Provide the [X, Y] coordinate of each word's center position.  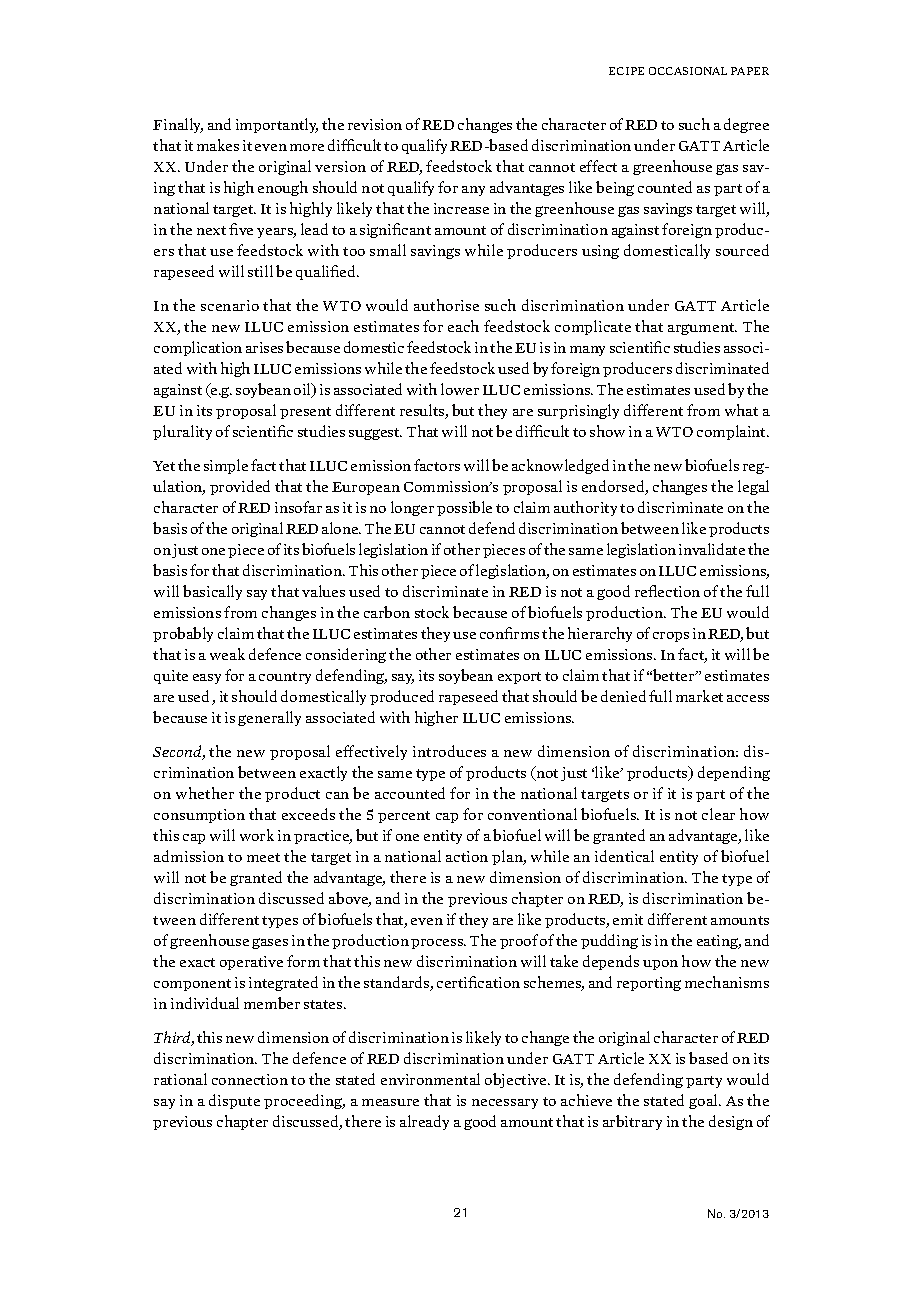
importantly [277, 125]
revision [375, 124]
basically [212, 592]
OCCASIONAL [688, 71]
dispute [234, 1101]
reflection [667, 591]
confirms [509, 633]
